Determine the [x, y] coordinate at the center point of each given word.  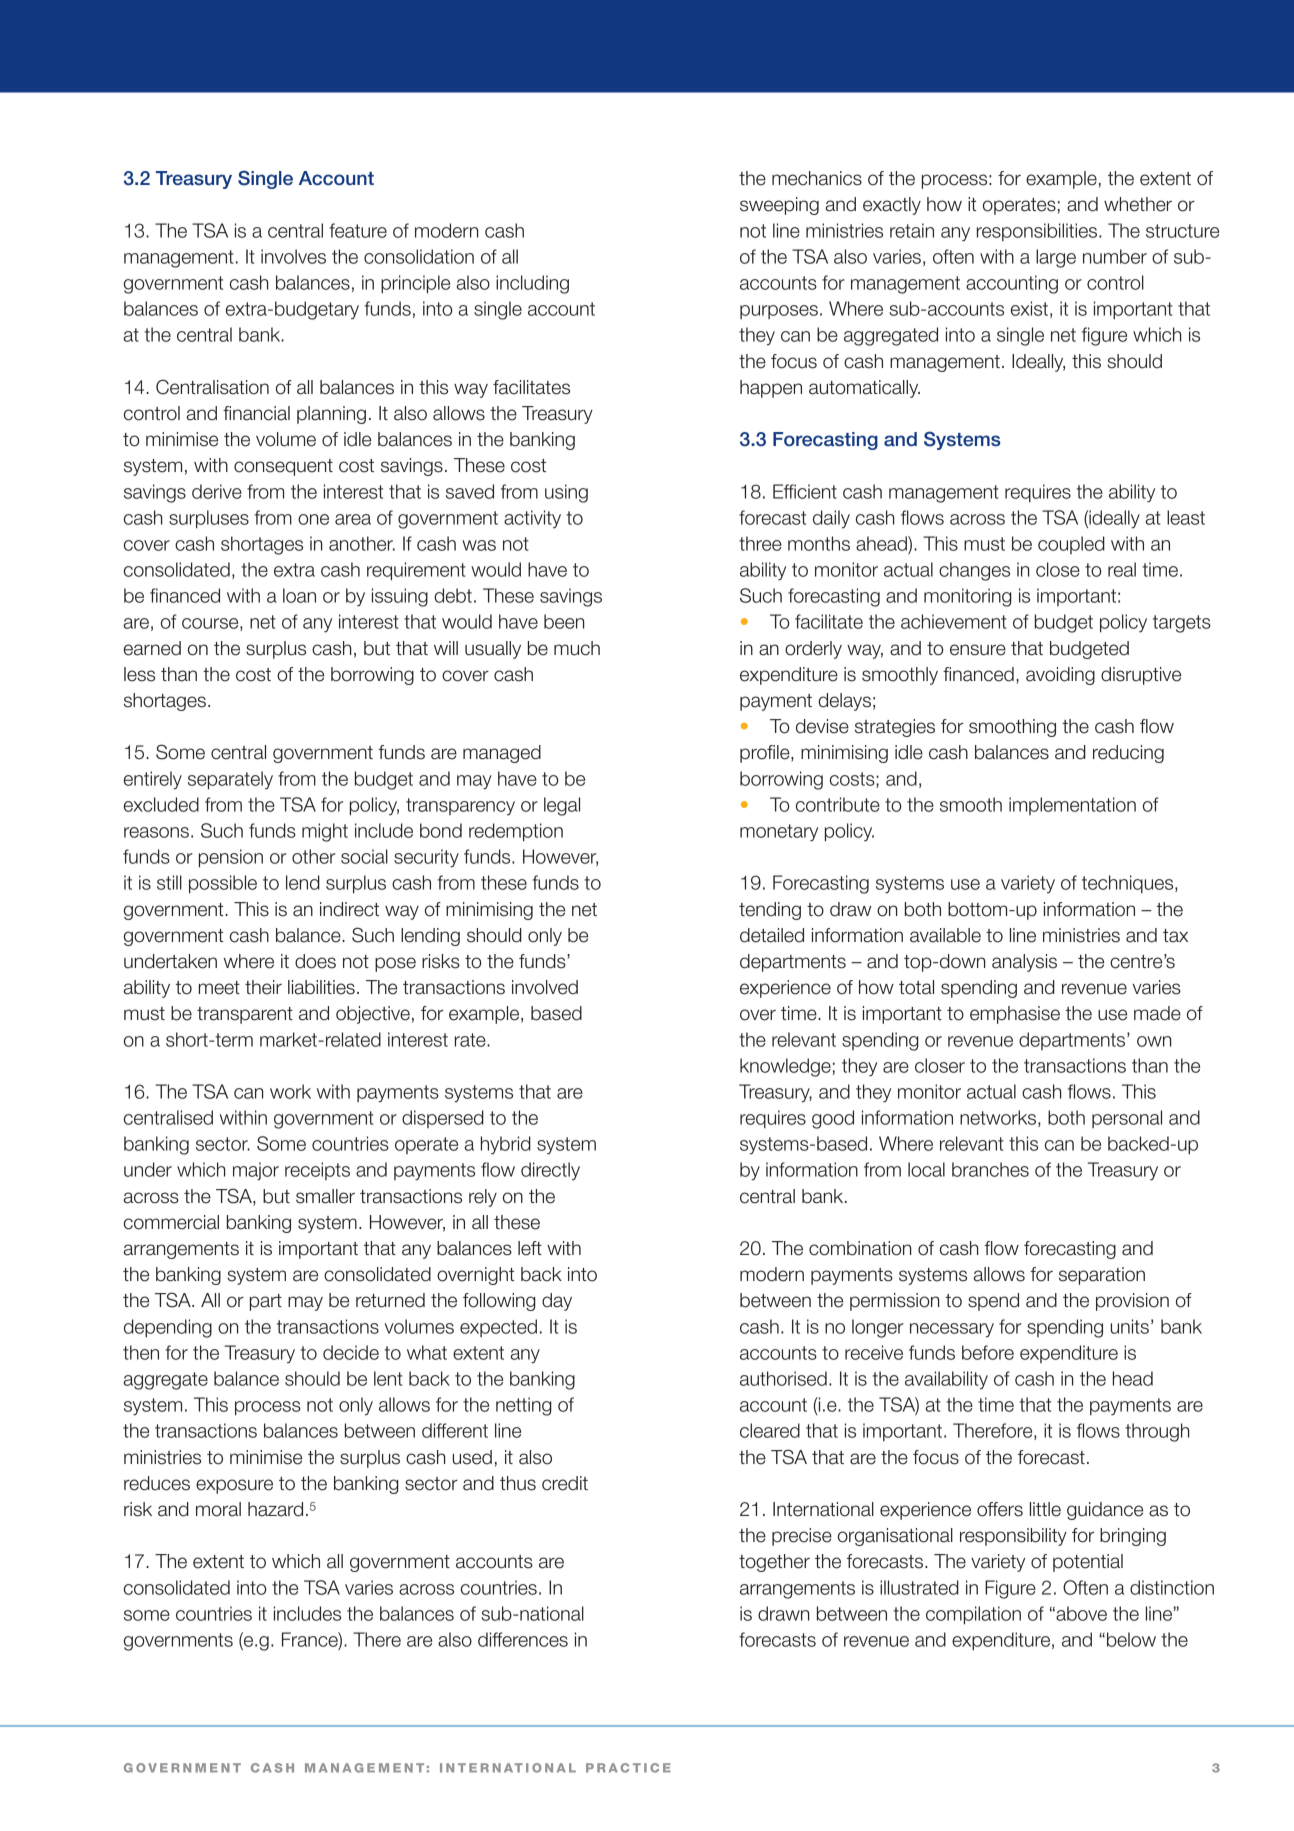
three [760, 543]
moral [218, 1509]
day [557, 1302]
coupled [1071, 545]
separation [1102, 1276]
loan [299, 595]
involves [293, 256]
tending [770, 911]
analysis [1024, 963]
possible [223, 884]
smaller [325, 1196]
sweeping [779, 206]
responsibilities [1038, 232]
